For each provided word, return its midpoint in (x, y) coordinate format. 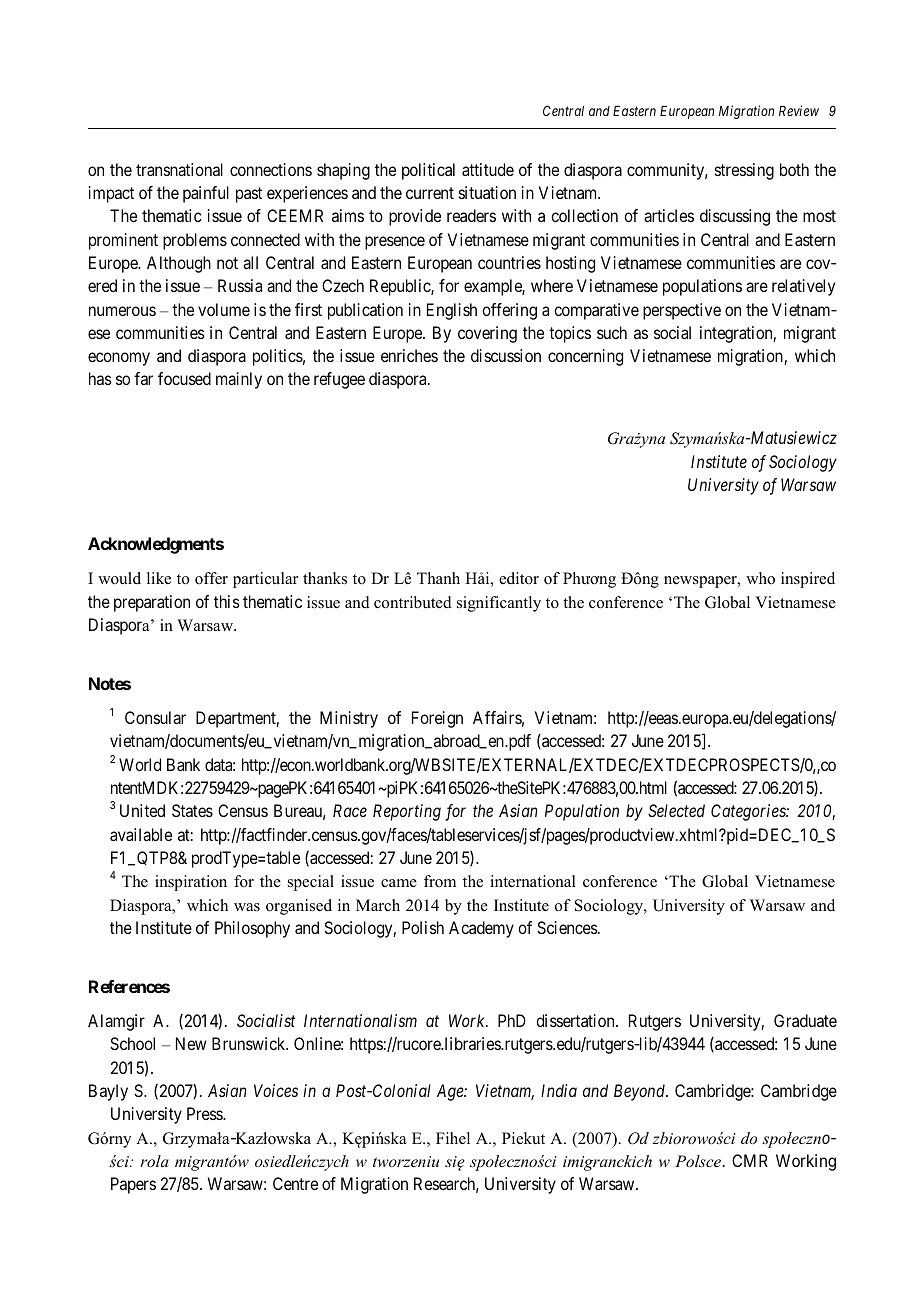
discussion (506, 355)
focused (184, 378)
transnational (179, 169)
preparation (152, 603)
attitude (488, 169)
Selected (676, 810)
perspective (682, 311)
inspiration (191, 883)
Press (205, 1113)
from (440, 881)
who (760, 578)
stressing (744, 171)
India (559, 1090)
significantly (499, 604)
